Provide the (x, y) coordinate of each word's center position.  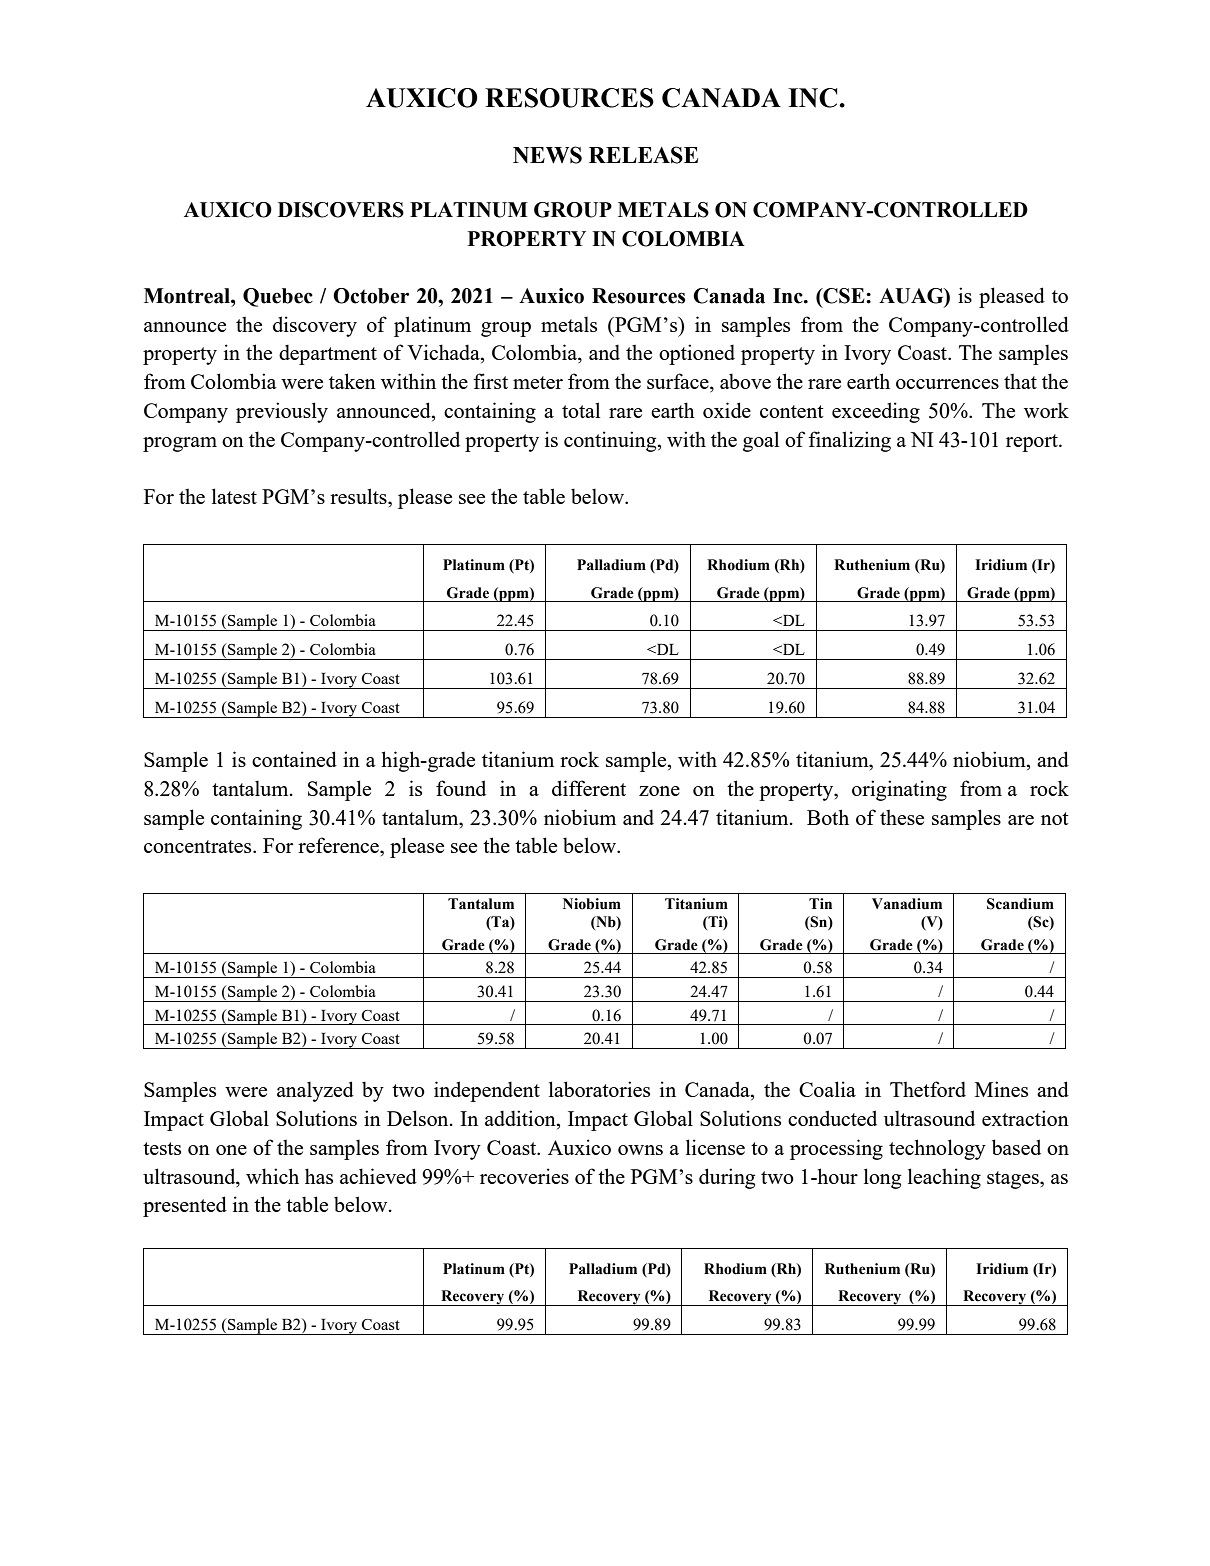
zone (659, 791)
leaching (944, 1178)
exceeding (876, 412)
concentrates (199, 846)
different (589, 788)
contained (294, 759)
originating (899, 790)
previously (282, 412)
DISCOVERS (341, 210)
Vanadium (907, 904)
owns (640, 1150)
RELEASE (643, 155)
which (272, 1176)
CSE (844, 296)
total (581, 410)
